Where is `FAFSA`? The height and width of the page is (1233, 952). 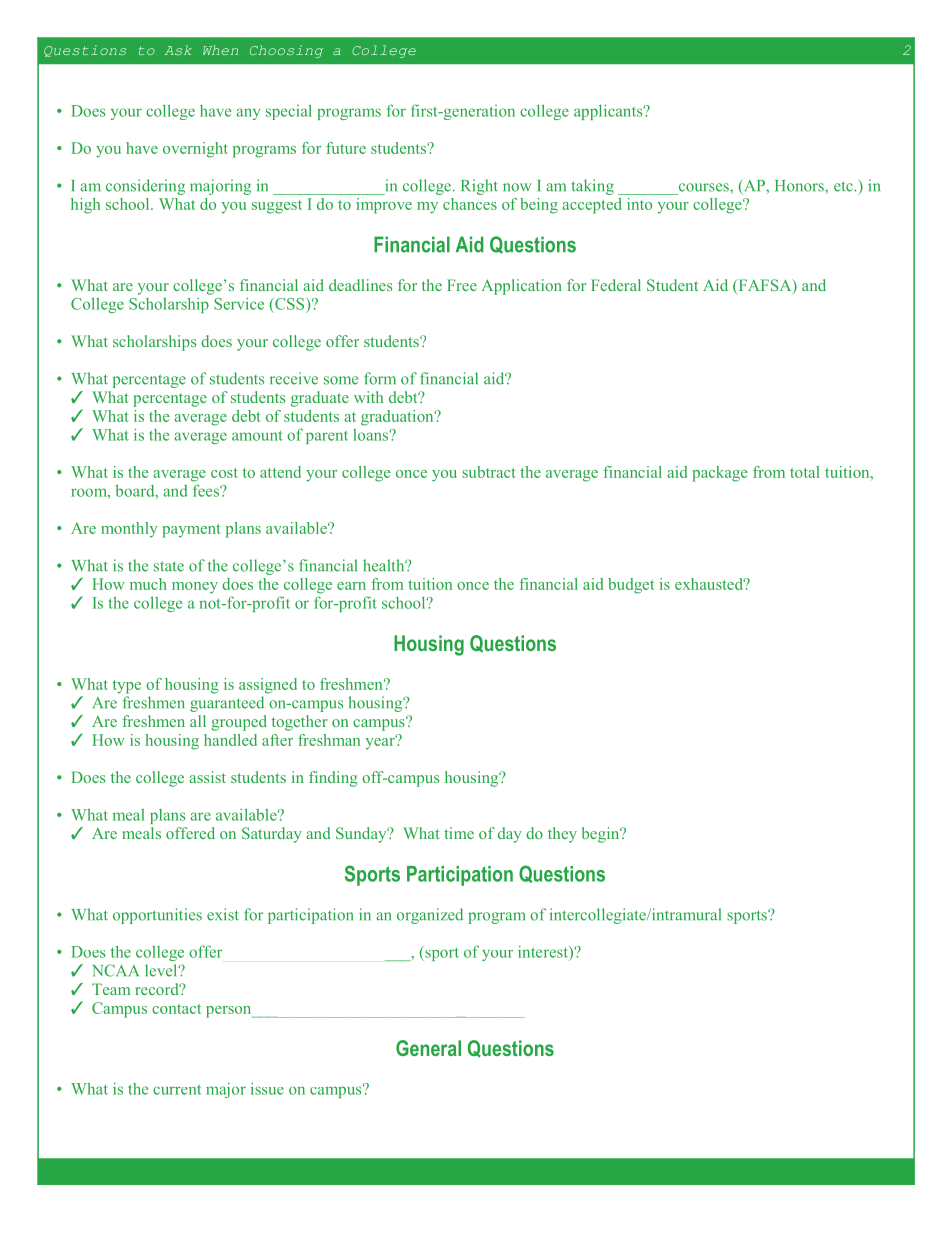 FAFSA is located at coordinates (765, 286).
